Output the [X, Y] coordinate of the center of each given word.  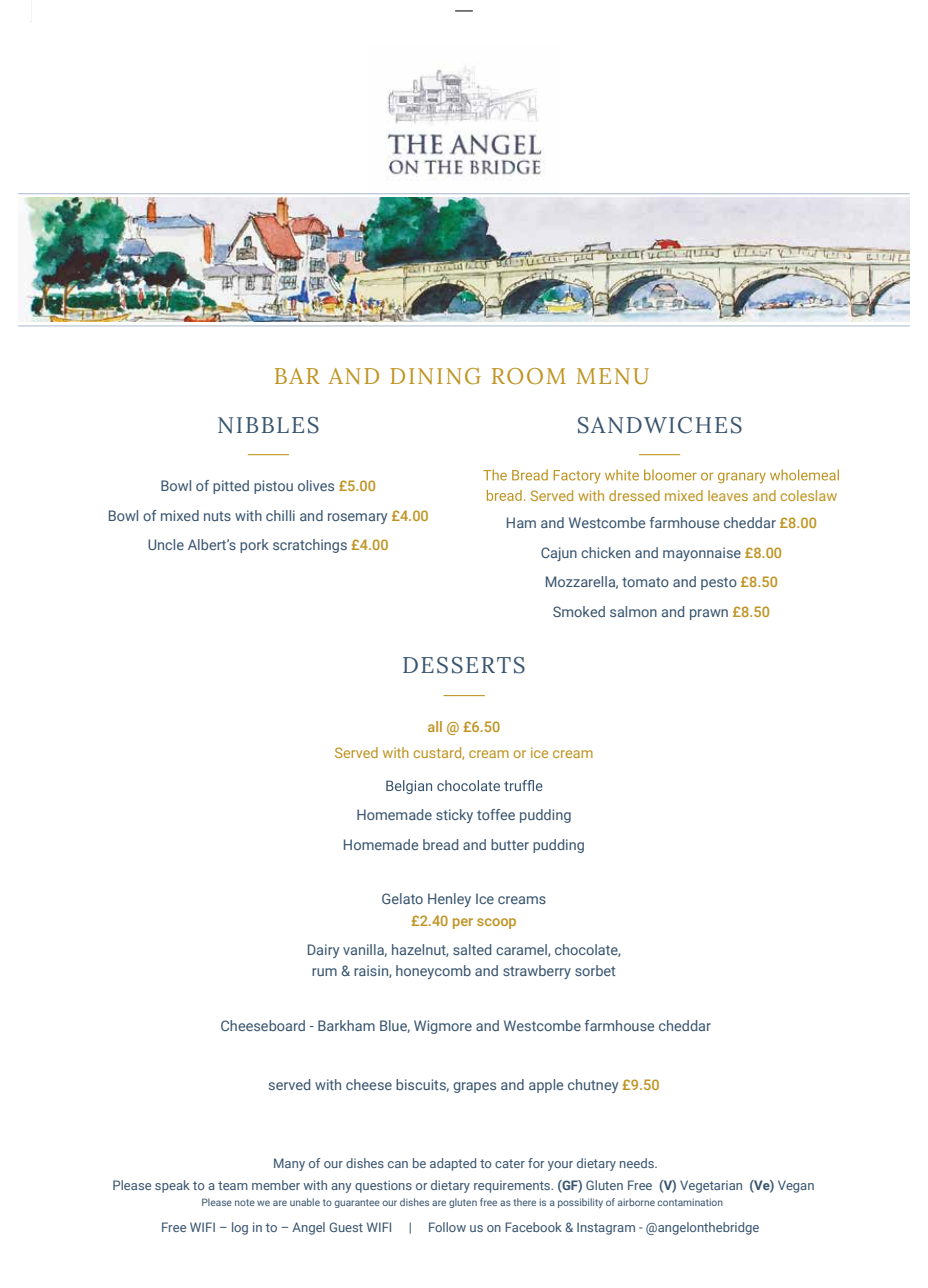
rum [324, 972]
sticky [454, 816]
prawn [709, 614]
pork [254, 546]
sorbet [595, 970]
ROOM [529, 376]
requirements [513, 1186]
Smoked [579, 611]
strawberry [537, 972]
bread [440, 844]
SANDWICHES [660, 425]
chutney [593, 1086]
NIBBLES [268, 425]
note [245, 1202]
